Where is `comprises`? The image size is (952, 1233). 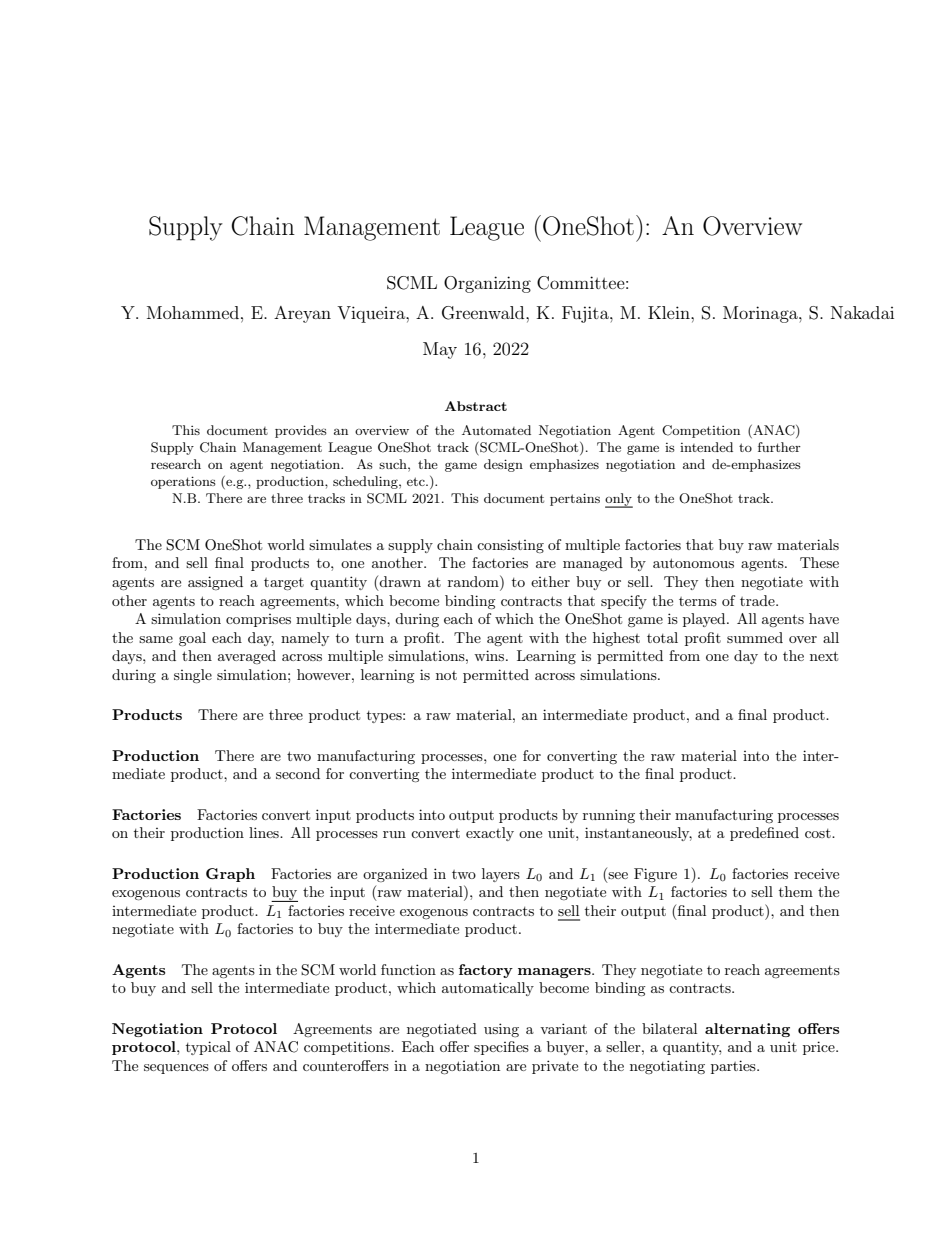
comprises is located at coordinates (258, 620).
